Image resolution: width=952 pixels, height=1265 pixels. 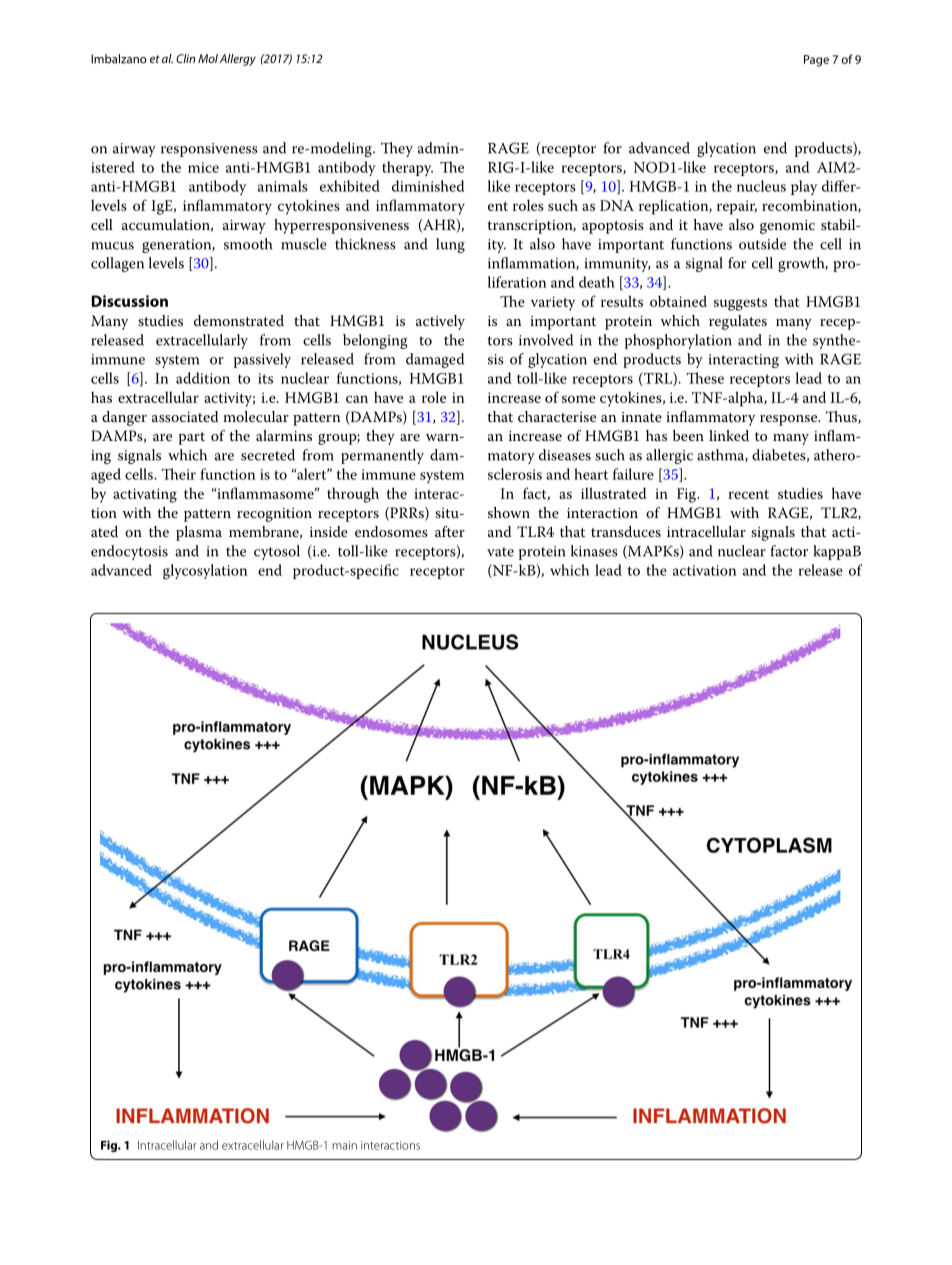 What do you see at coordinates (450, 245) in the document?
I see `lung` at bounding box center [450, 245].
